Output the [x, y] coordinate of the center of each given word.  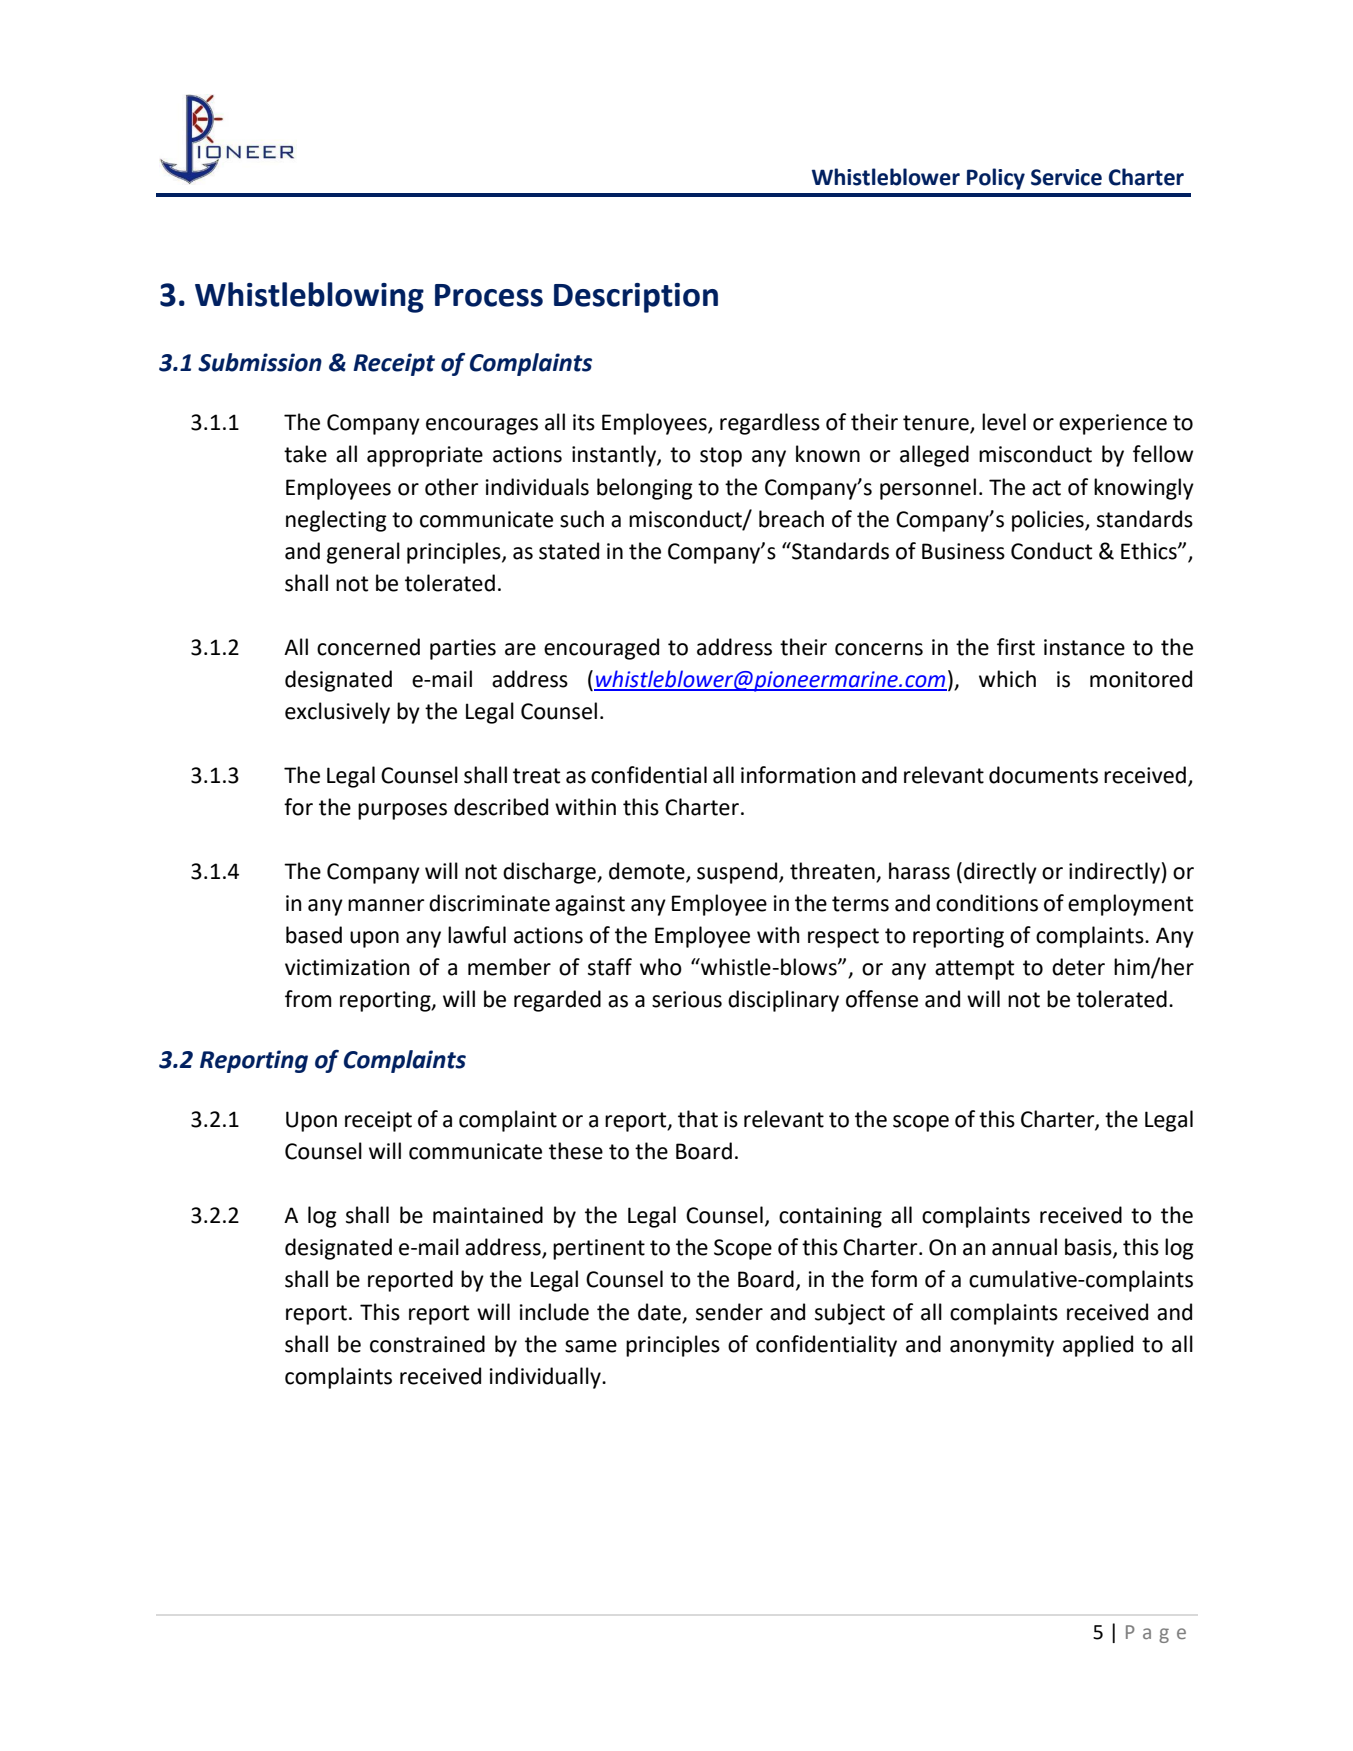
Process [489, 295]
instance [1084, 647]
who [661, 967]
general [363, 553]
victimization [347, 967]
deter [1078, 967]
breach [791, 519]
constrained [427, 1344]
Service [1066, 177]
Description [636, 298]
